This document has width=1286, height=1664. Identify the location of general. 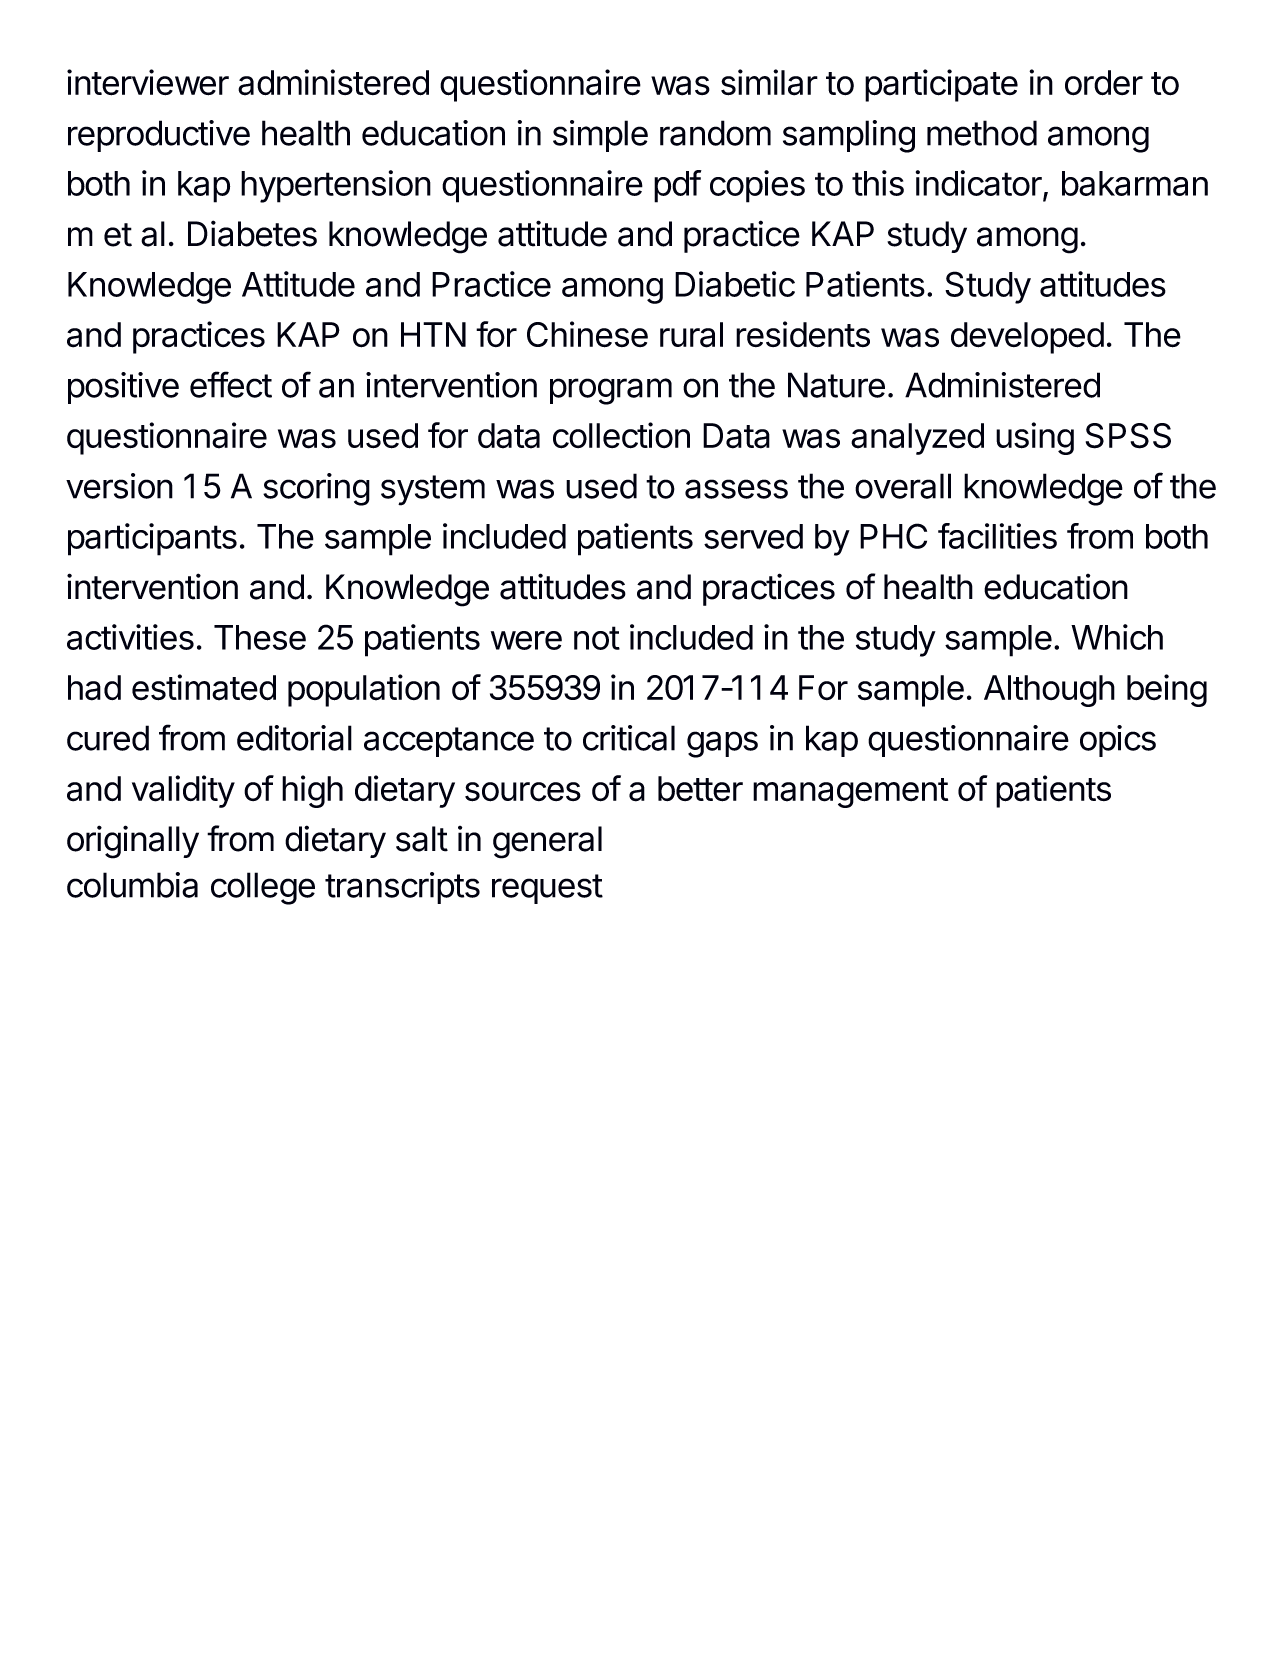
(547, 842).
